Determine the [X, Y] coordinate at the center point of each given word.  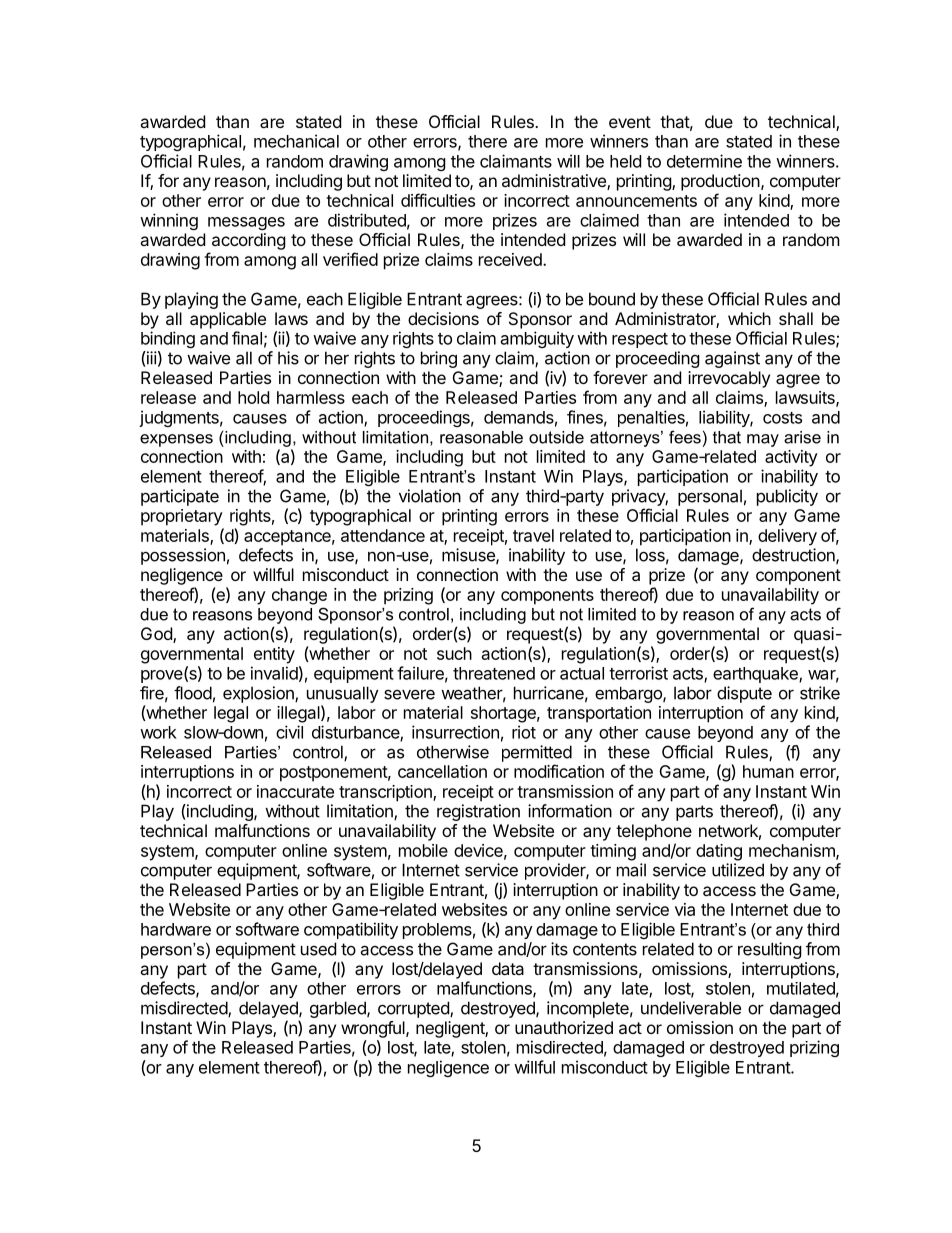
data [508, 968]
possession [183, 556]
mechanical [296, 141]
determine [704, 161]
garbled [339, 1009]
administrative [555, 182]
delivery [787, 537]
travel [533, 535]
